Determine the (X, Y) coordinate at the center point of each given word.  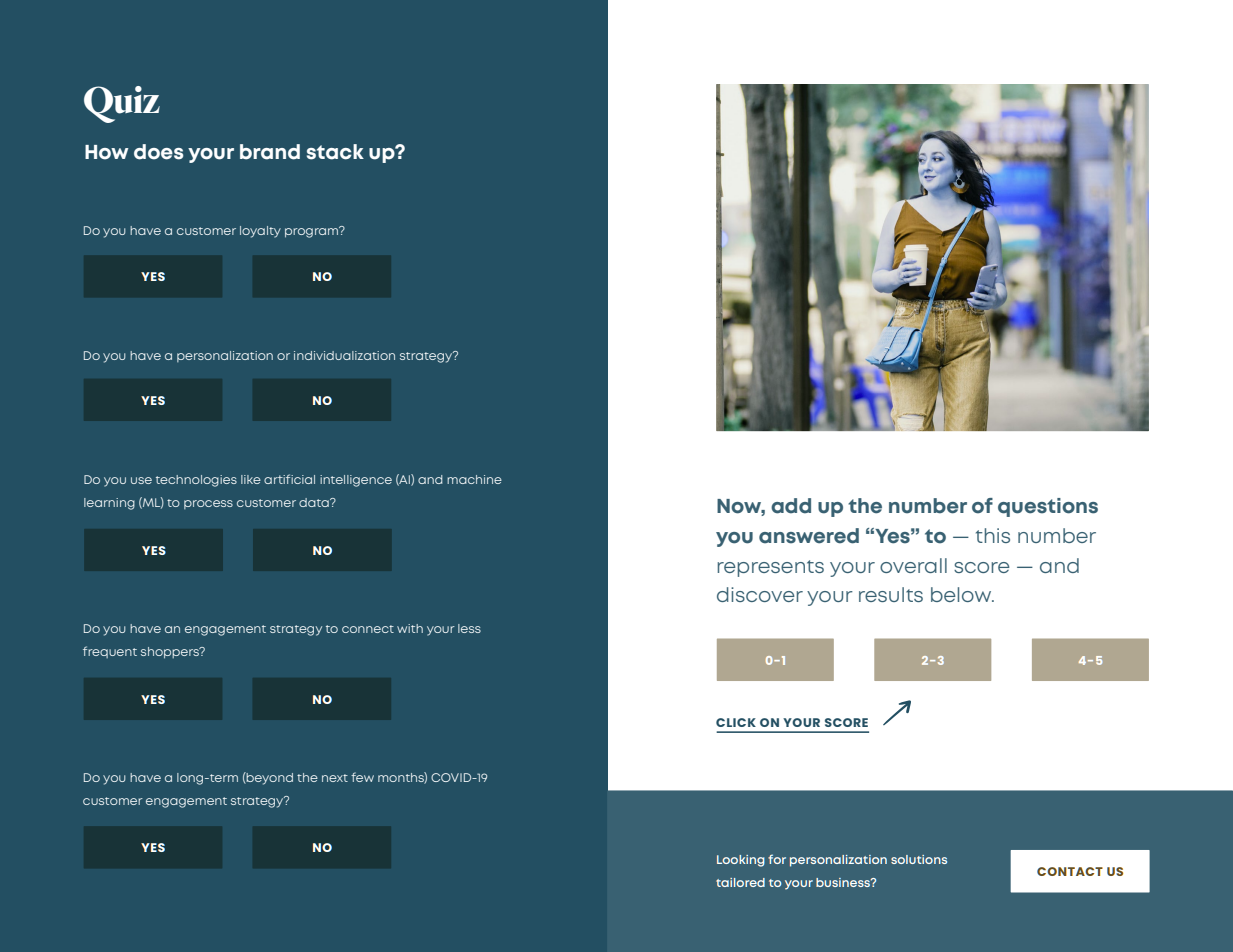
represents (771, 568)
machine (474, 479)
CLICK (736, 722)
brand (270, 152)
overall (913, 565)
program (313, 232)
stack (335, 152)
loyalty (260, 232)
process (208, 504)
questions (1048, 507)
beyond (269, 778)
